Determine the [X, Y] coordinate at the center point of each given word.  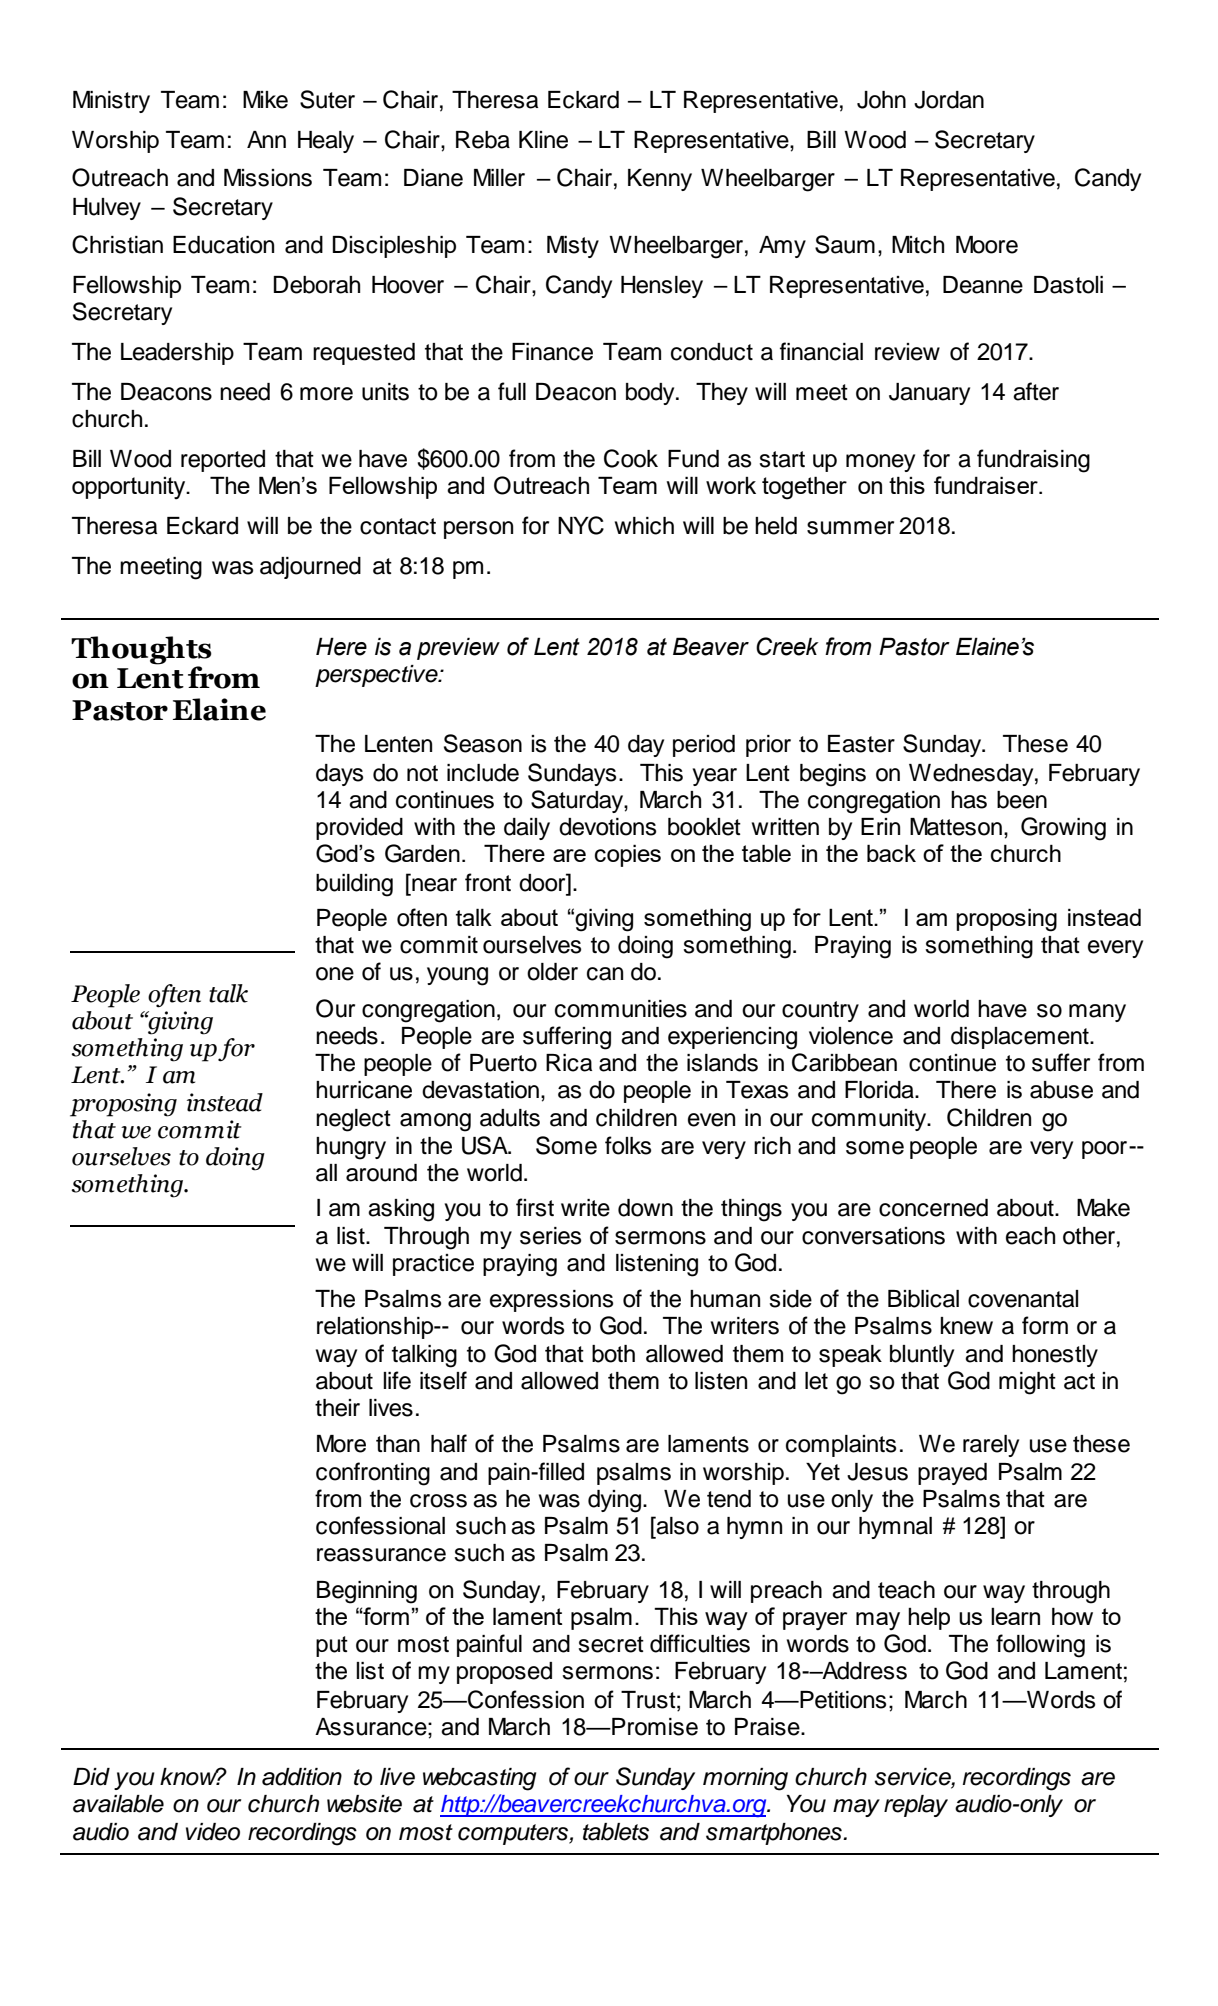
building [354, 885]
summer [850, 528]
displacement [1021, 1038]
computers [514, 1834]
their [337, 1408]
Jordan [949, 100]
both [613, 1354]
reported [223, 461]
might [1027, 1383]
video [213, 1832]
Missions [268, 178]
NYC [581, 525]
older [552, 972]
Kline [543, 140]
